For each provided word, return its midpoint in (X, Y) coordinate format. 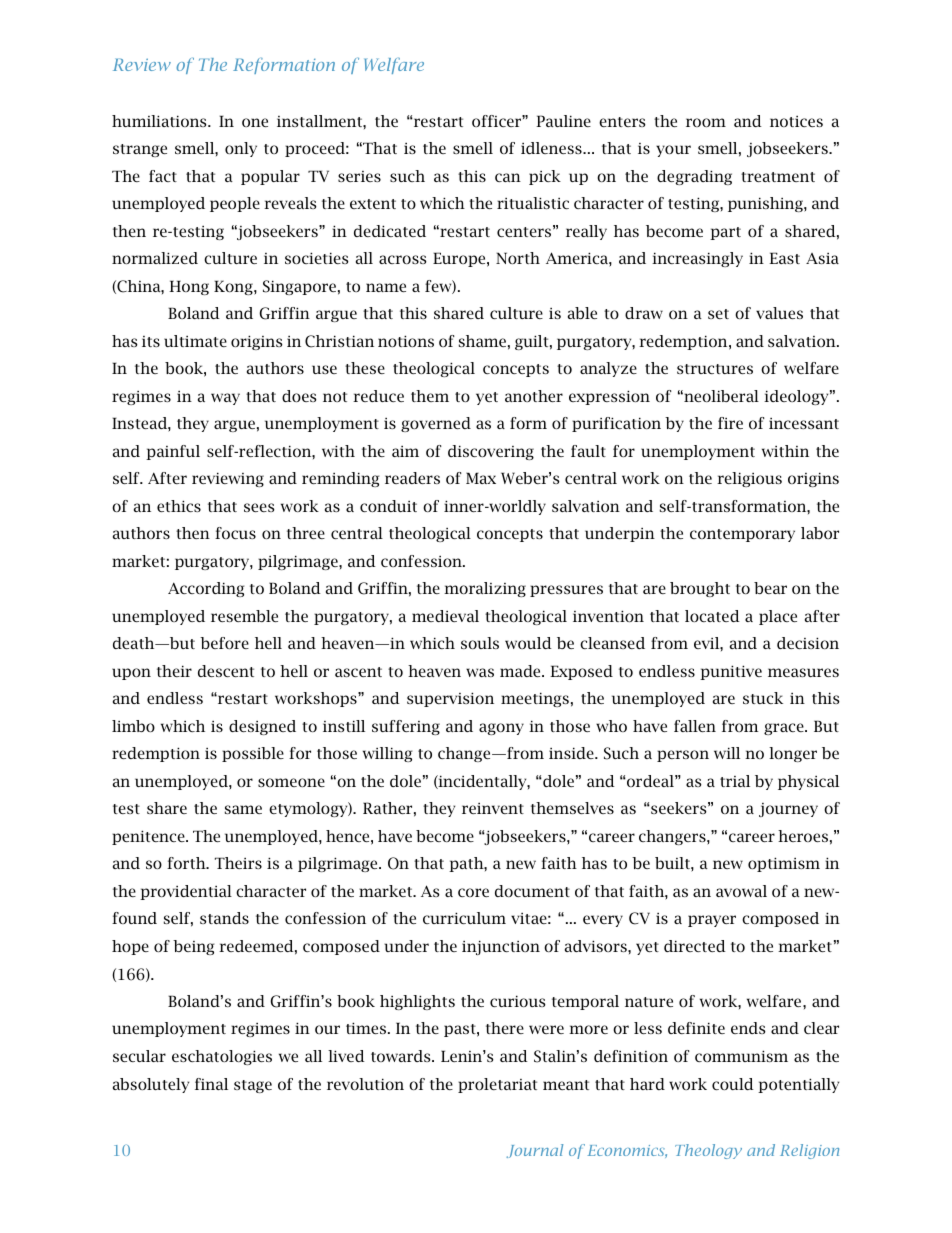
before (224, 643)
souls (480, 643)
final (211, 1084)
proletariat (497, 1085)
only (241, 149)
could (733, 1084)
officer (497, 121)
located (712, 616)
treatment (778, 177)
